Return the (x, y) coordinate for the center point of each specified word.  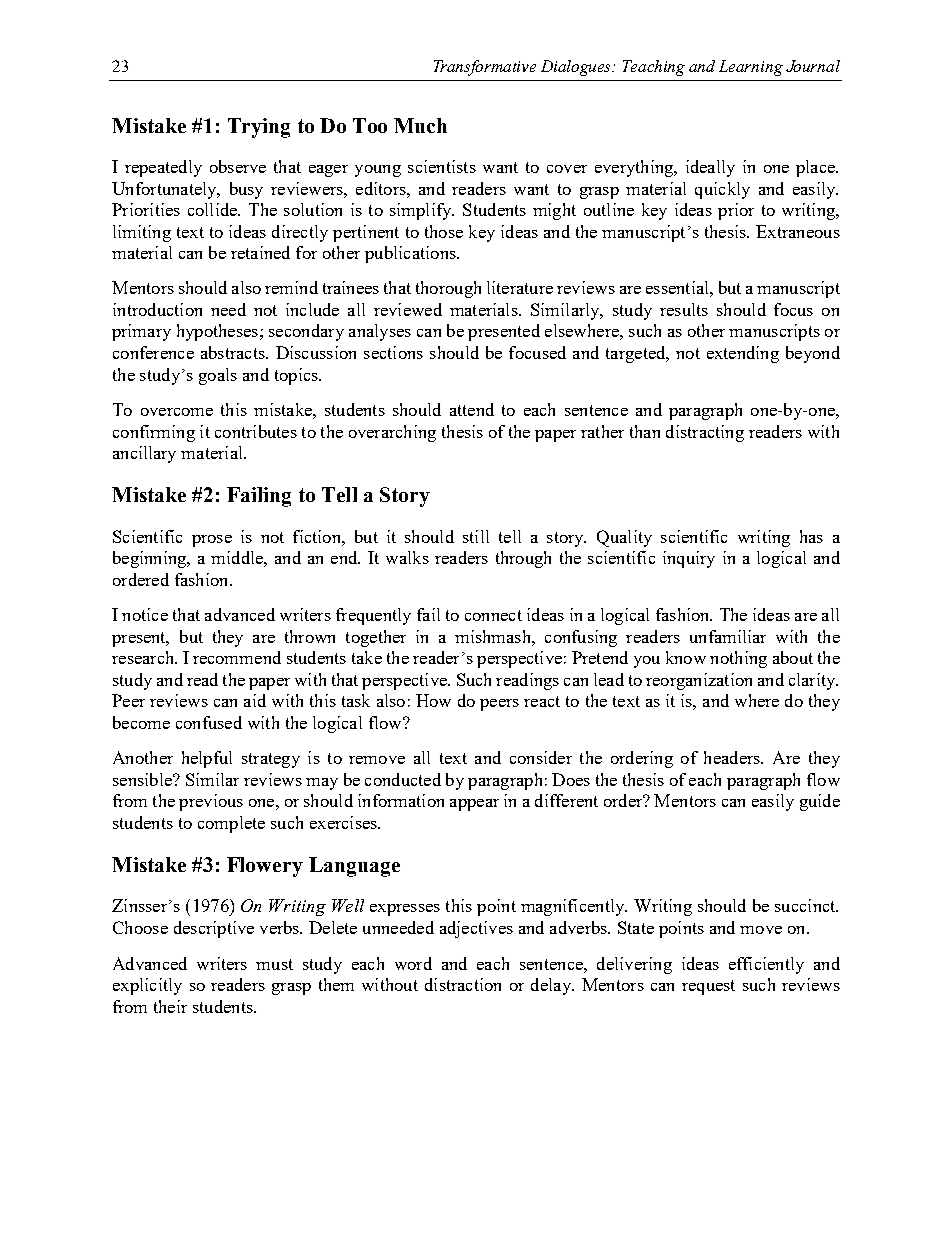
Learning (751, 68)
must (274, 964)
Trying (259, 128)
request (708, 987)
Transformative (485, 68)
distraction (463, 984)
